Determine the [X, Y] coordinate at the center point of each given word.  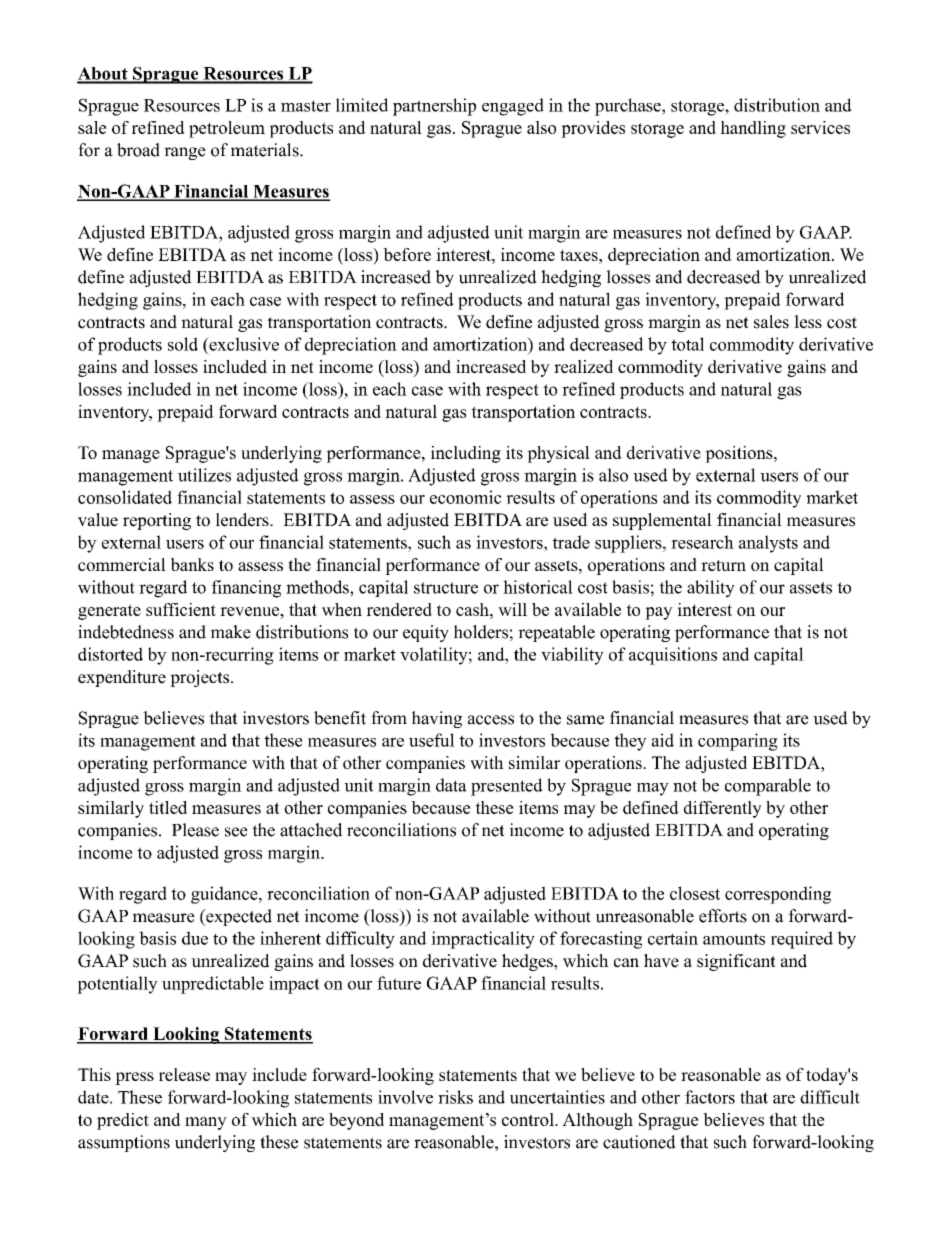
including [466, 454]
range [185, 153]
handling [753, 129]
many [206, 1123]
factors [710, 1097]
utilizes [204, 475]
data [451, 785]
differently [723, 809]
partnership [434, 107]
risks [455, 1097]
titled [168, 807]
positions [740, 454]
